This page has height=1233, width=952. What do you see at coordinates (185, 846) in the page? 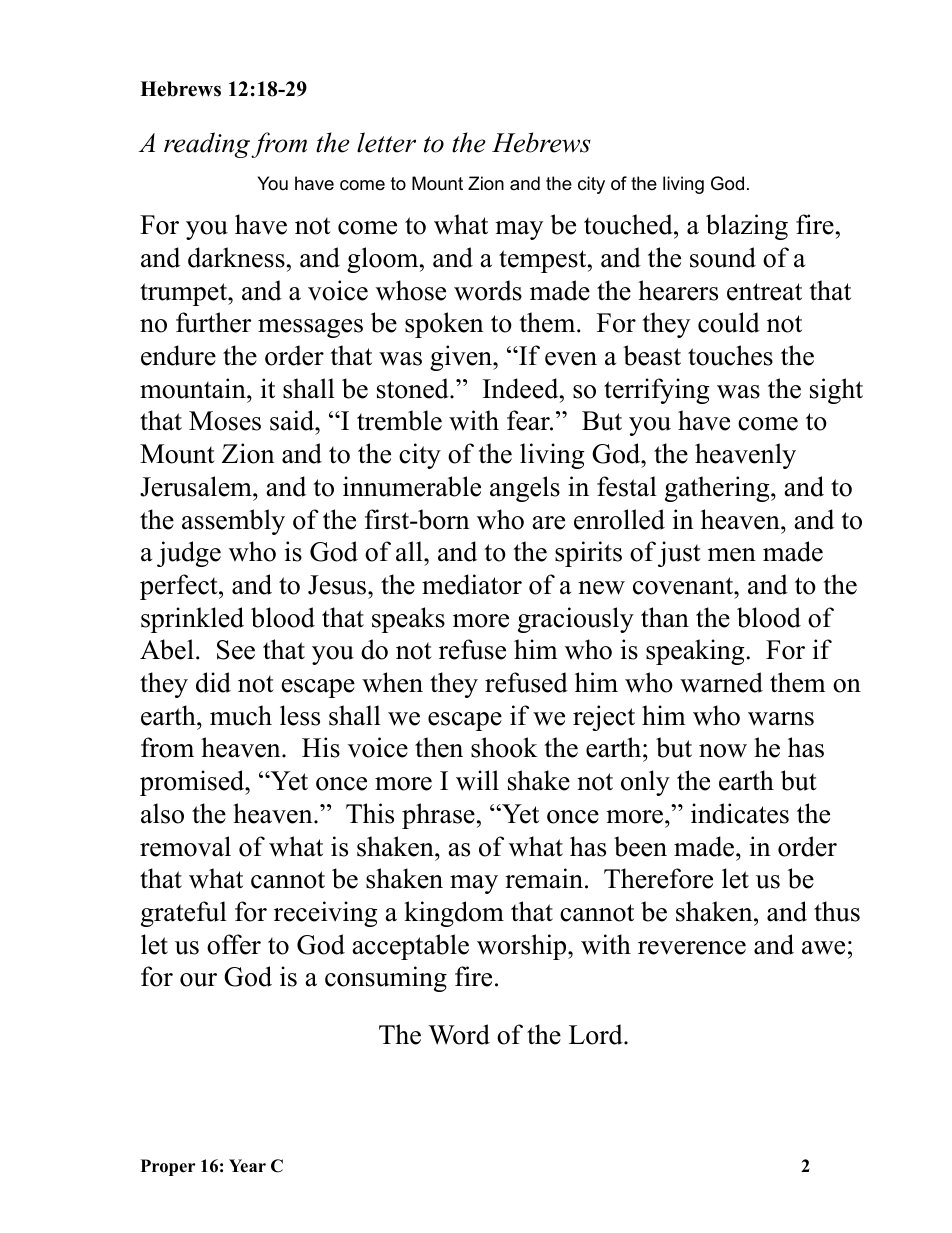
I see `removal` at bounding box center [185, 846].
